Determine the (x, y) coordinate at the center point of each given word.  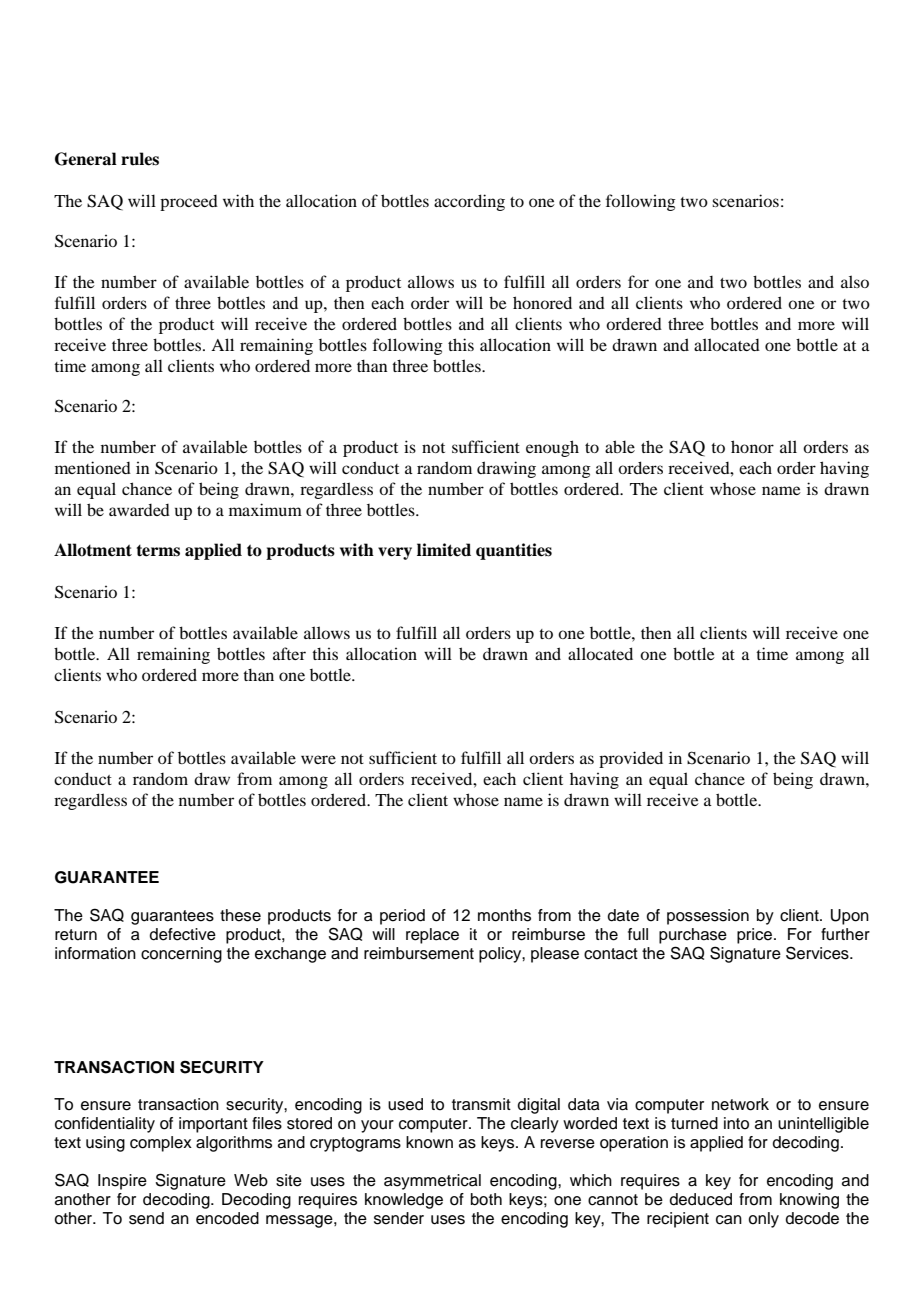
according (469, 202)
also (855, 281)
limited (444, 550)
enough (552, 448)
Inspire (122, 1182)
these (240, 915)
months (504, 915)
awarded (139, 510)
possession (708, 917)
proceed (189, 203)
